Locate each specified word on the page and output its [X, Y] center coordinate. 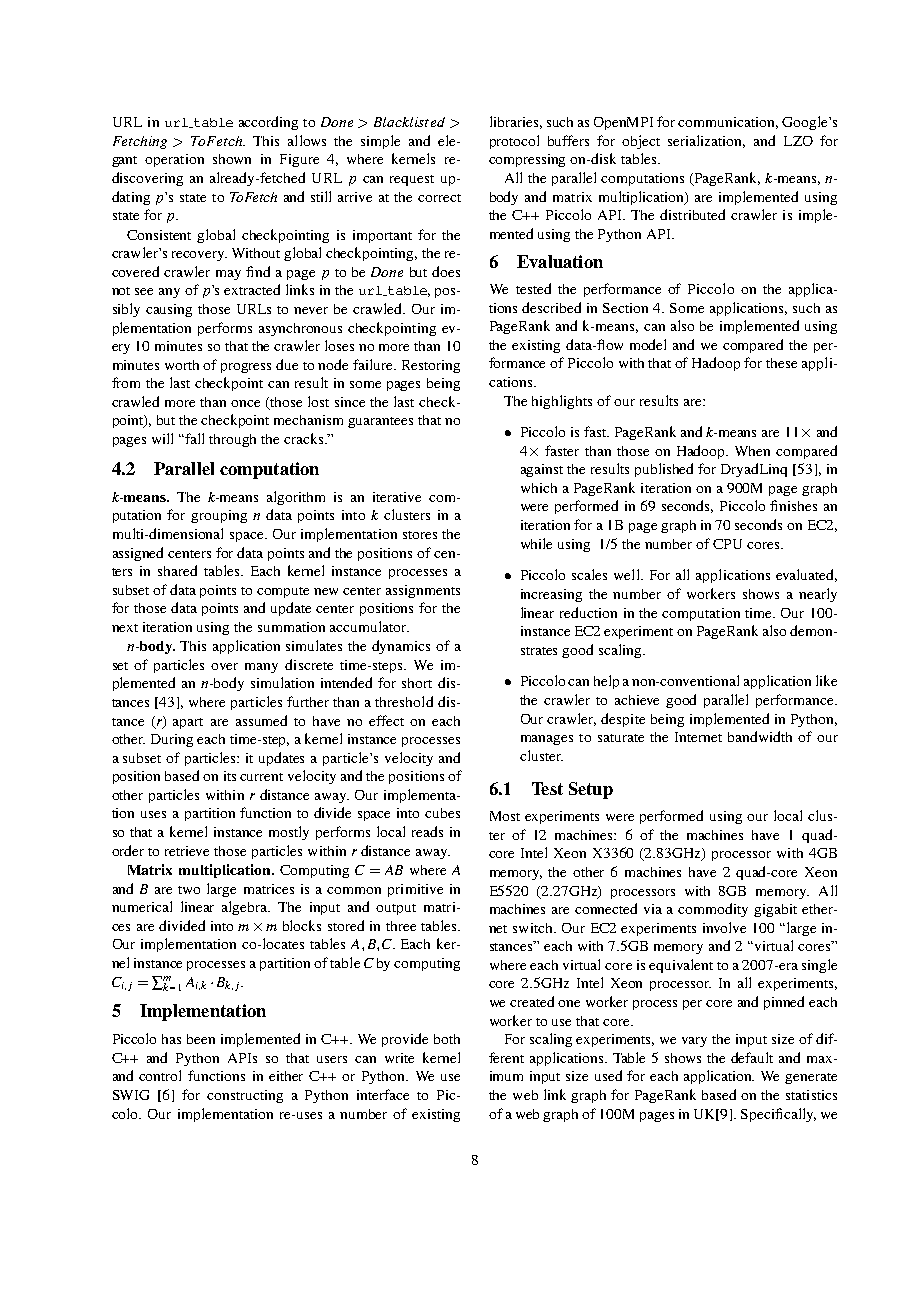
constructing [245, 1096]
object [641, 142]
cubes [442, 813]
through [232, 440]
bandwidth [760, 736]
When [752, 451]
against [542, 470]
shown [232, 159]
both [447, 1039]
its [230, 776]
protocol [514, 142]
